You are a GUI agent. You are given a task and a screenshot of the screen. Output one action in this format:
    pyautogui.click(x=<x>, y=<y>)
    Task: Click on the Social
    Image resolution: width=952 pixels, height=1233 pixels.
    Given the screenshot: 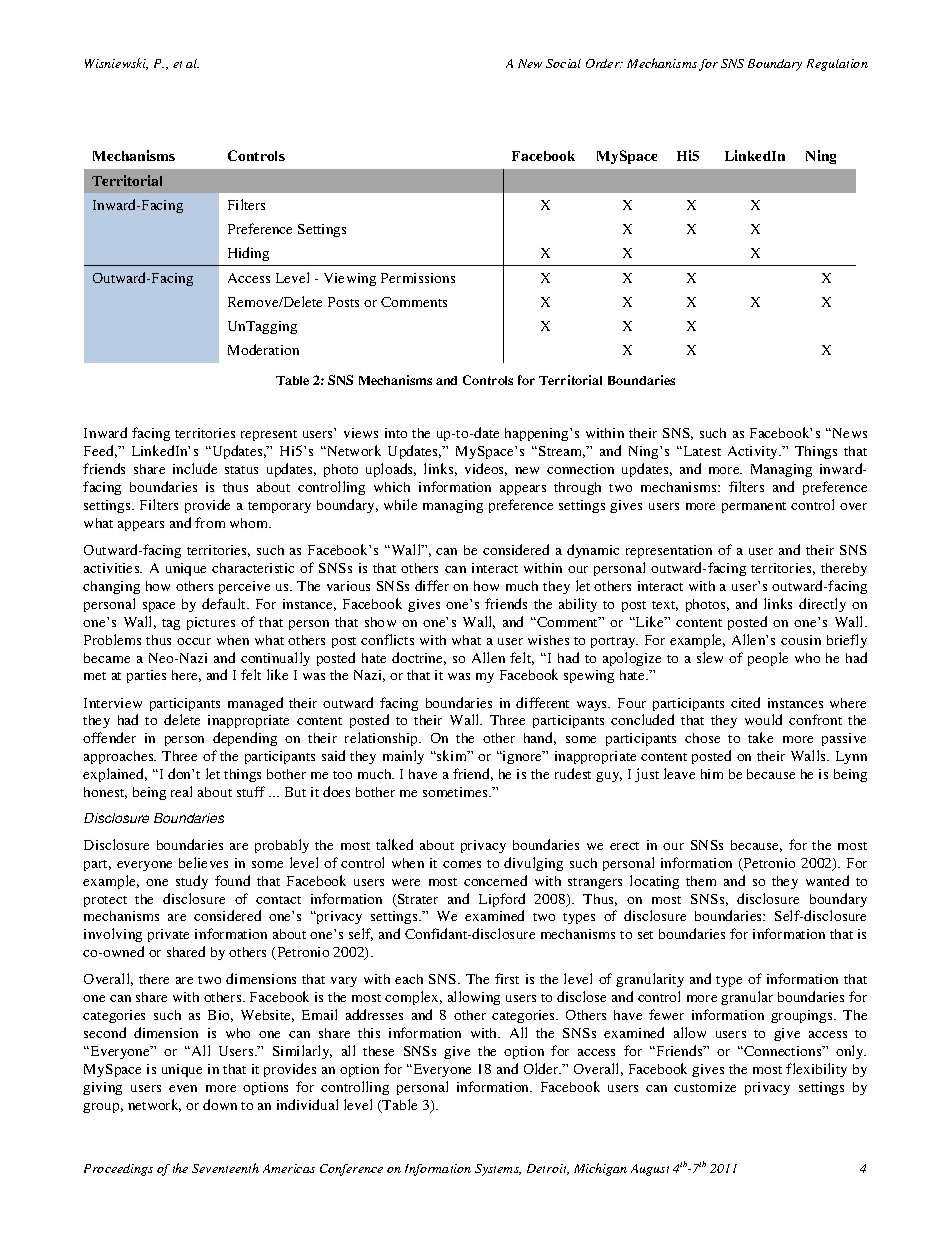 What is the action you would take?
    pyautogui.click(x=563, y=63)
